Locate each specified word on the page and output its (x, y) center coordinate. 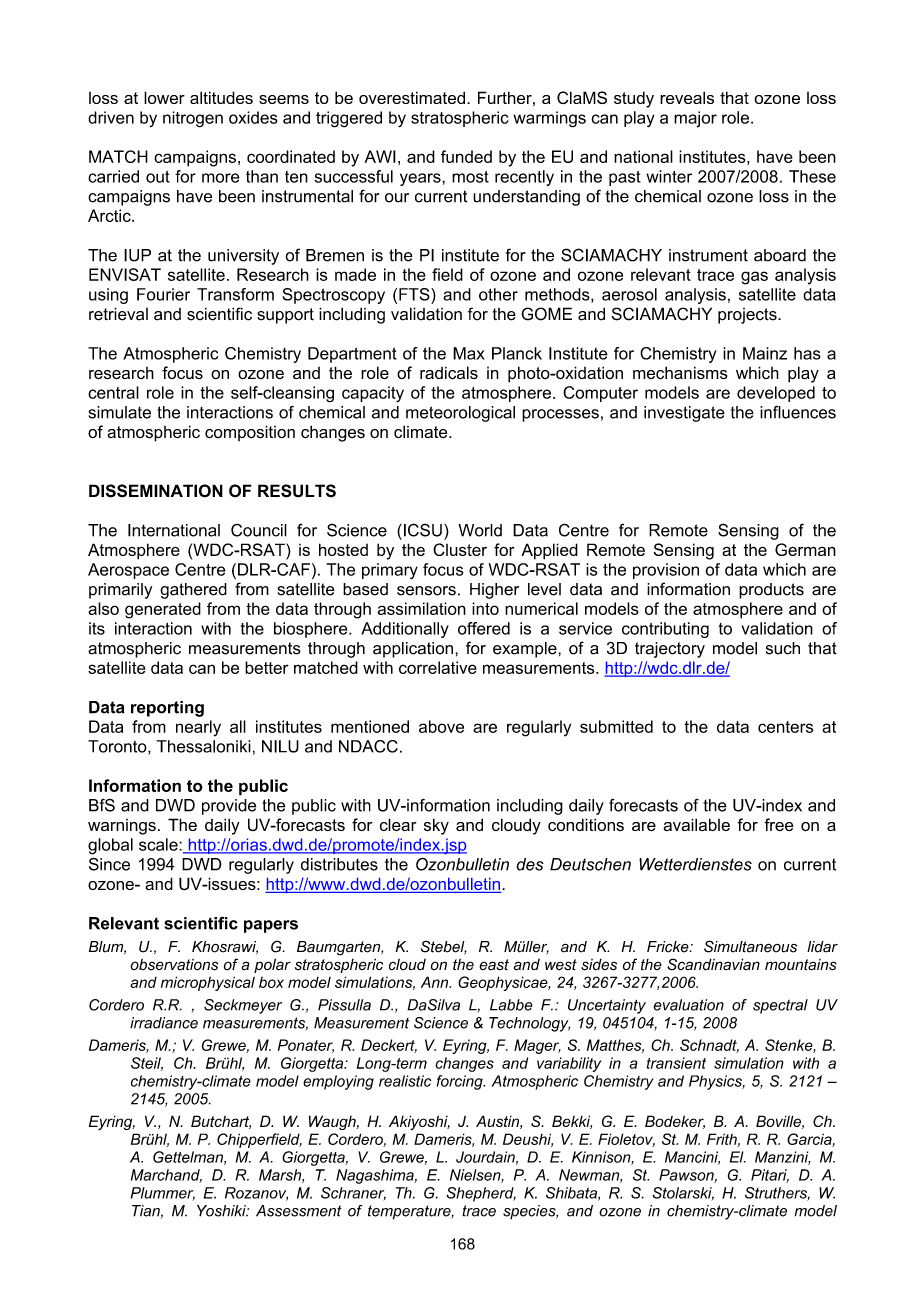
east (494, 965)
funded (466, 156)
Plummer (163, 1194)
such (783, 648)
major (695, 119)
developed (776, 394)
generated (163, 610)
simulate (120, 412)
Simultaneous (750, 946)
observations (174, 965)
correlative (438, 667)
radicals (449, 373)
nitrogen (193, 119)
